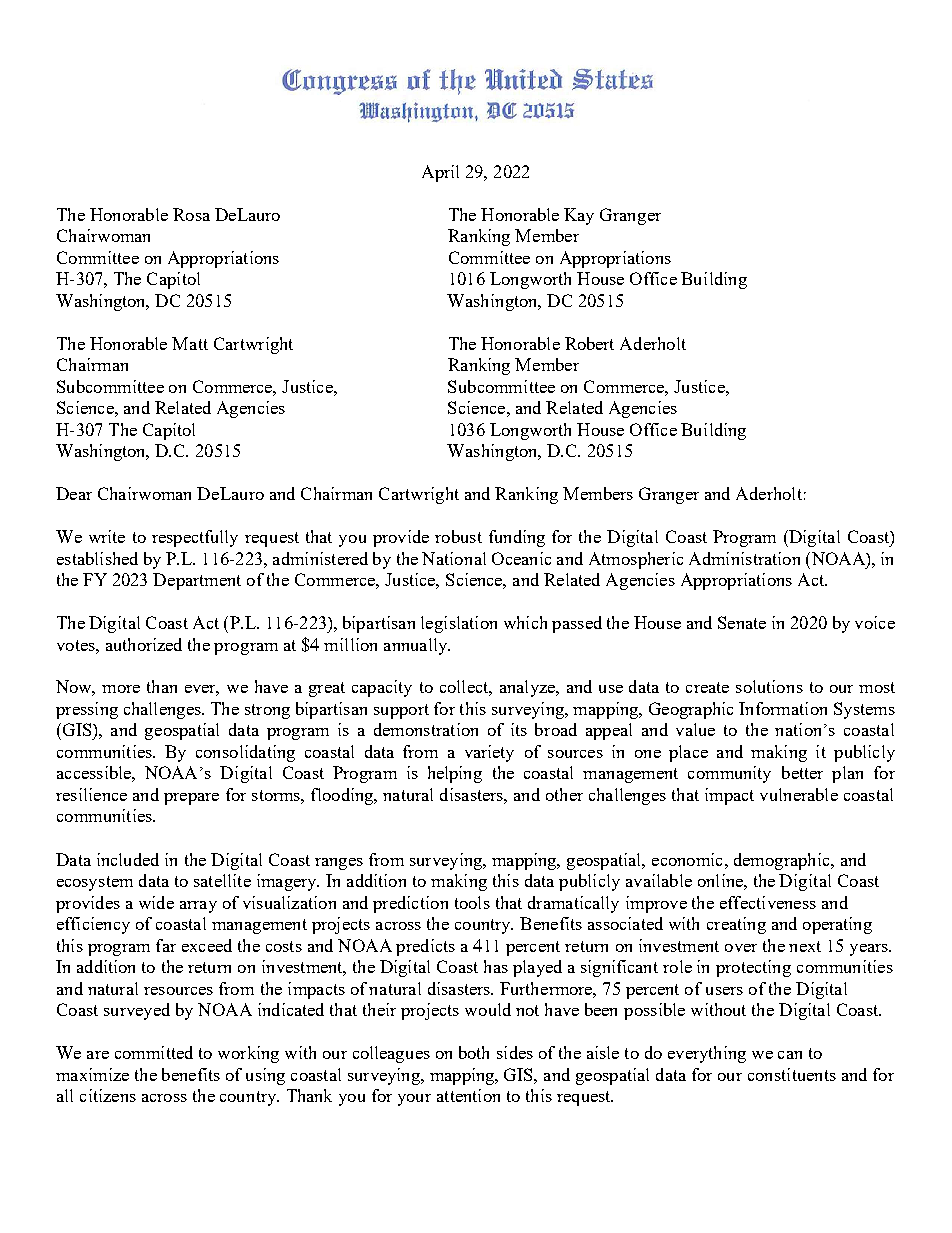 The width and height of the page is (952, 1233). I want to click on April, so click(440, 173).
